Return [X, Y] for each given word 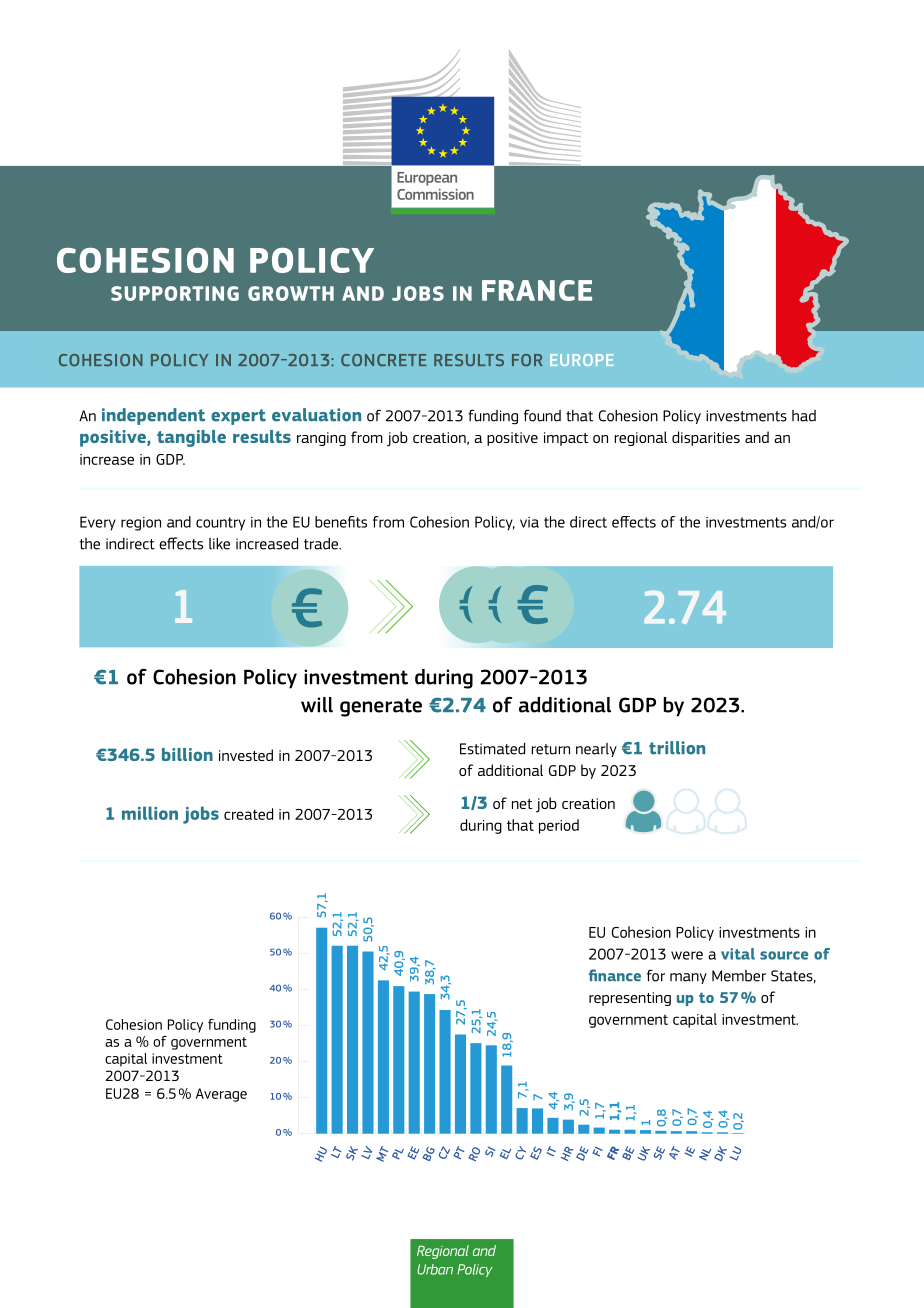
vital [738, 954]
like [219, 543]
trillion [677, 748]
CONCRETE [384, 360]
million [150, 813]
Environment [456, 1251]
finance [615, 975]
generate [381, 707]
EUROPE [582, 360]
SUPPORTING [175, 293]
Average [221, 1095]
